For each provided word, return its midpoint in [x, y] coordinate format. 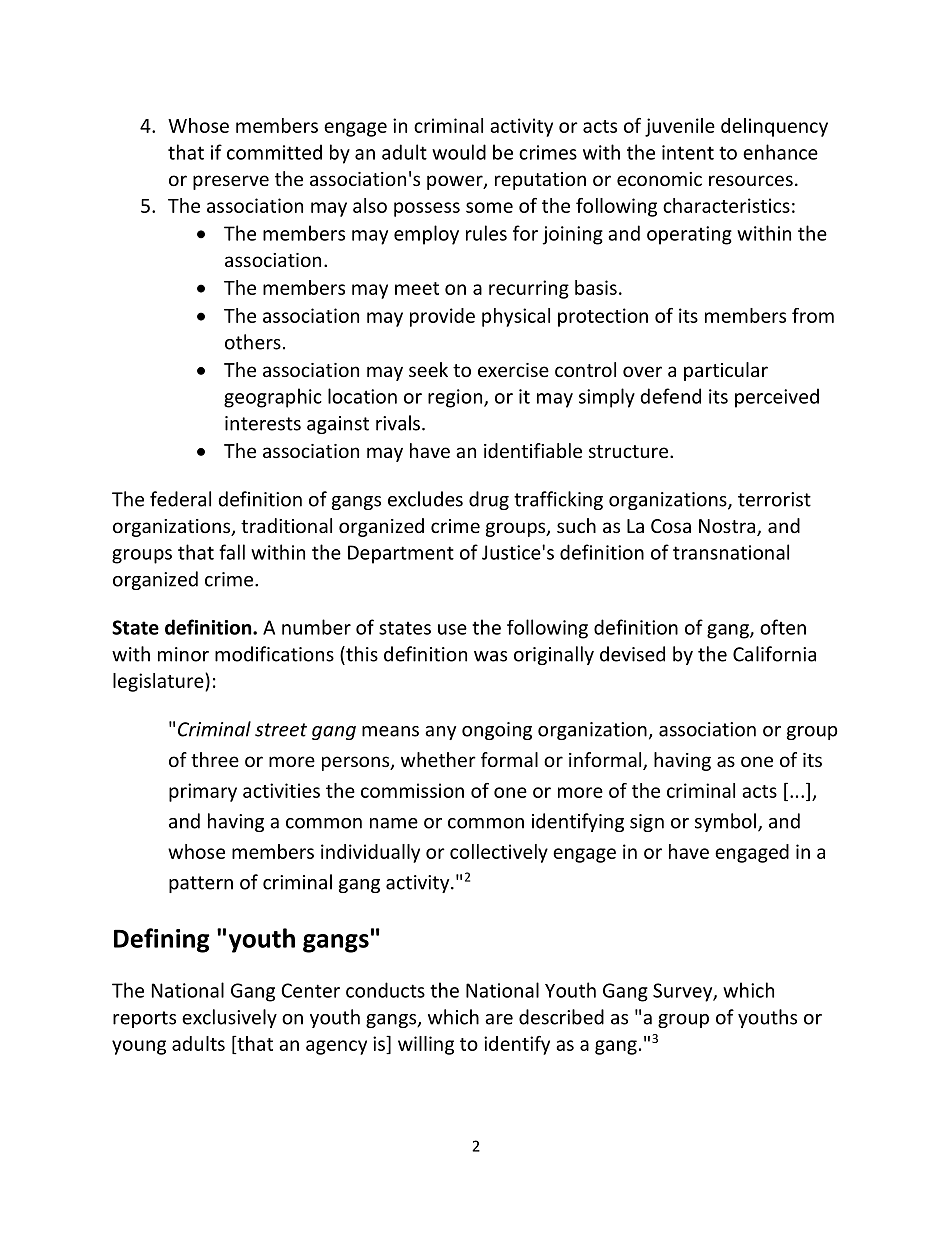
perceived [777, 398]
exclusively [229, 1018]
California [774, 654]
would [459, 152]
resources [751, 180]
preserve [231, 182]
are [499, 1019]
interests [263, 423]
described [561, 1017]
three [215, 759]
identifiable [533, 450]
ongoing [497, 731]
